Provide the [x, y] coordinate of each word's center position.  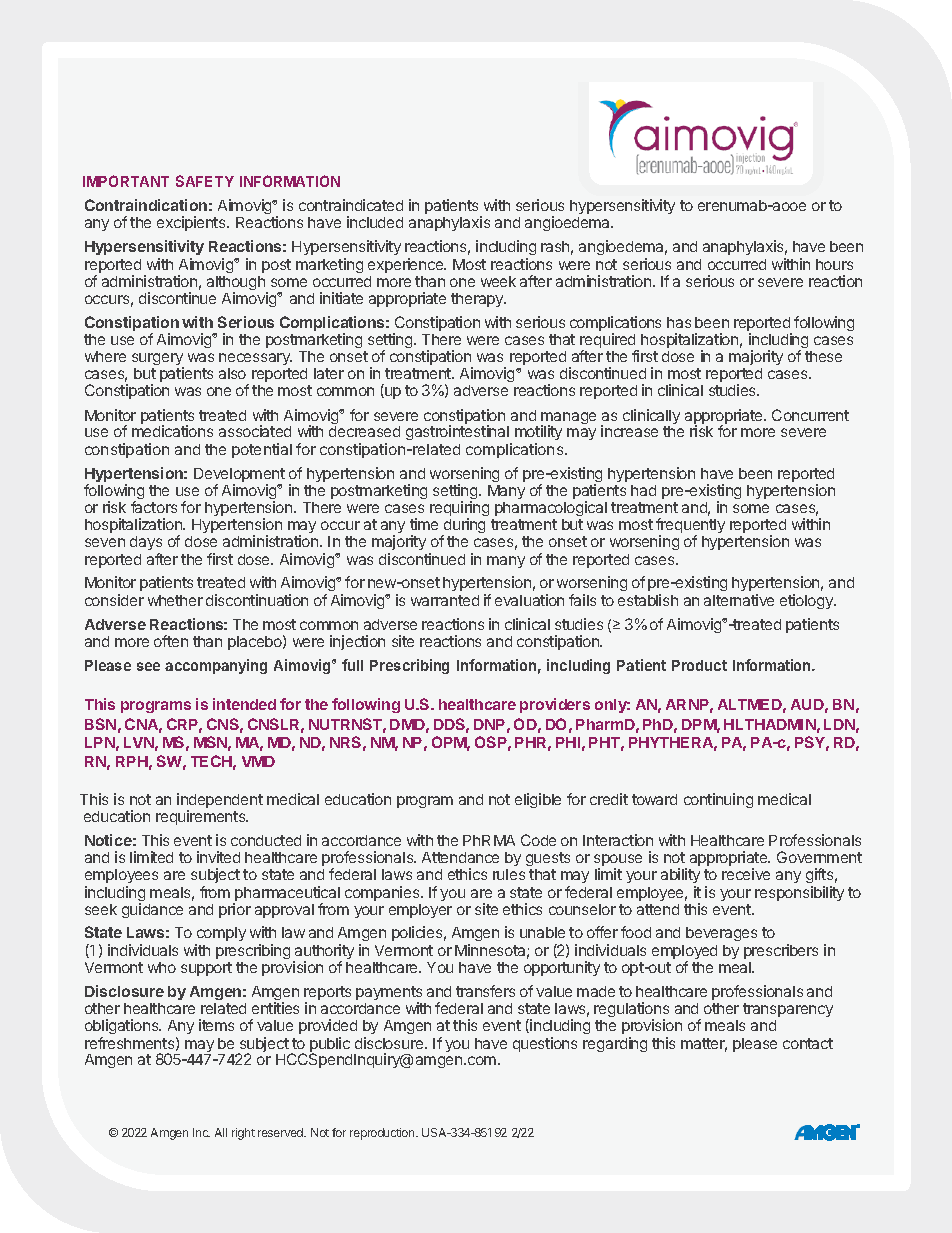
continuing [718, 800]
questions [545, 1044]
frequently [690, 527]
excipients [192, 223]
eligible [538, 800]
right [243, 1134]
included [375, 222]
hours [834, 264]
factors [154, 507]
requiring [459, 510]
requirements [202, 817]
